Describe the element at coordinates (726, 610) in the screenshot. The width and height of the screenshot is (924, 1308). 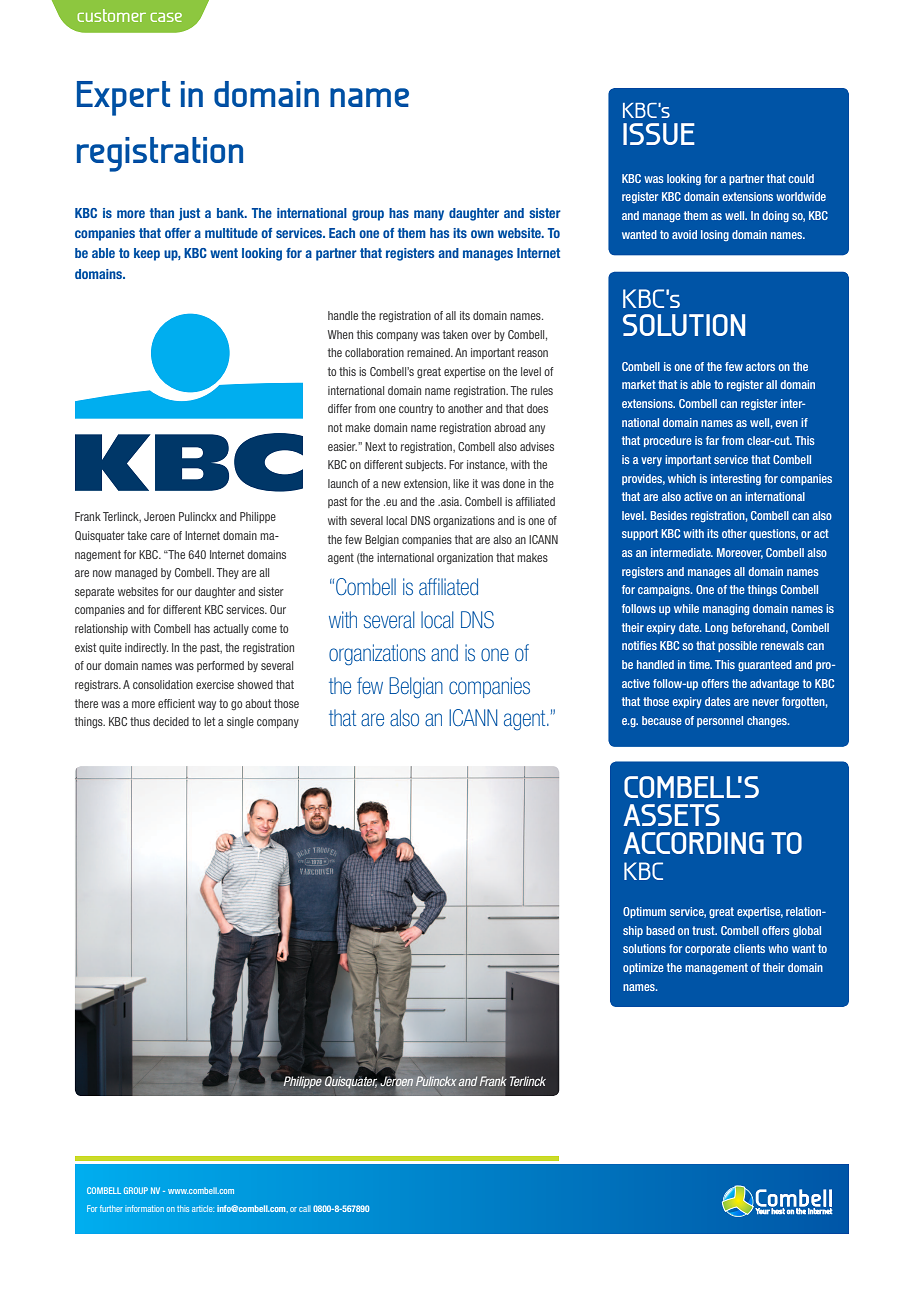
I see `managing` at that location.
